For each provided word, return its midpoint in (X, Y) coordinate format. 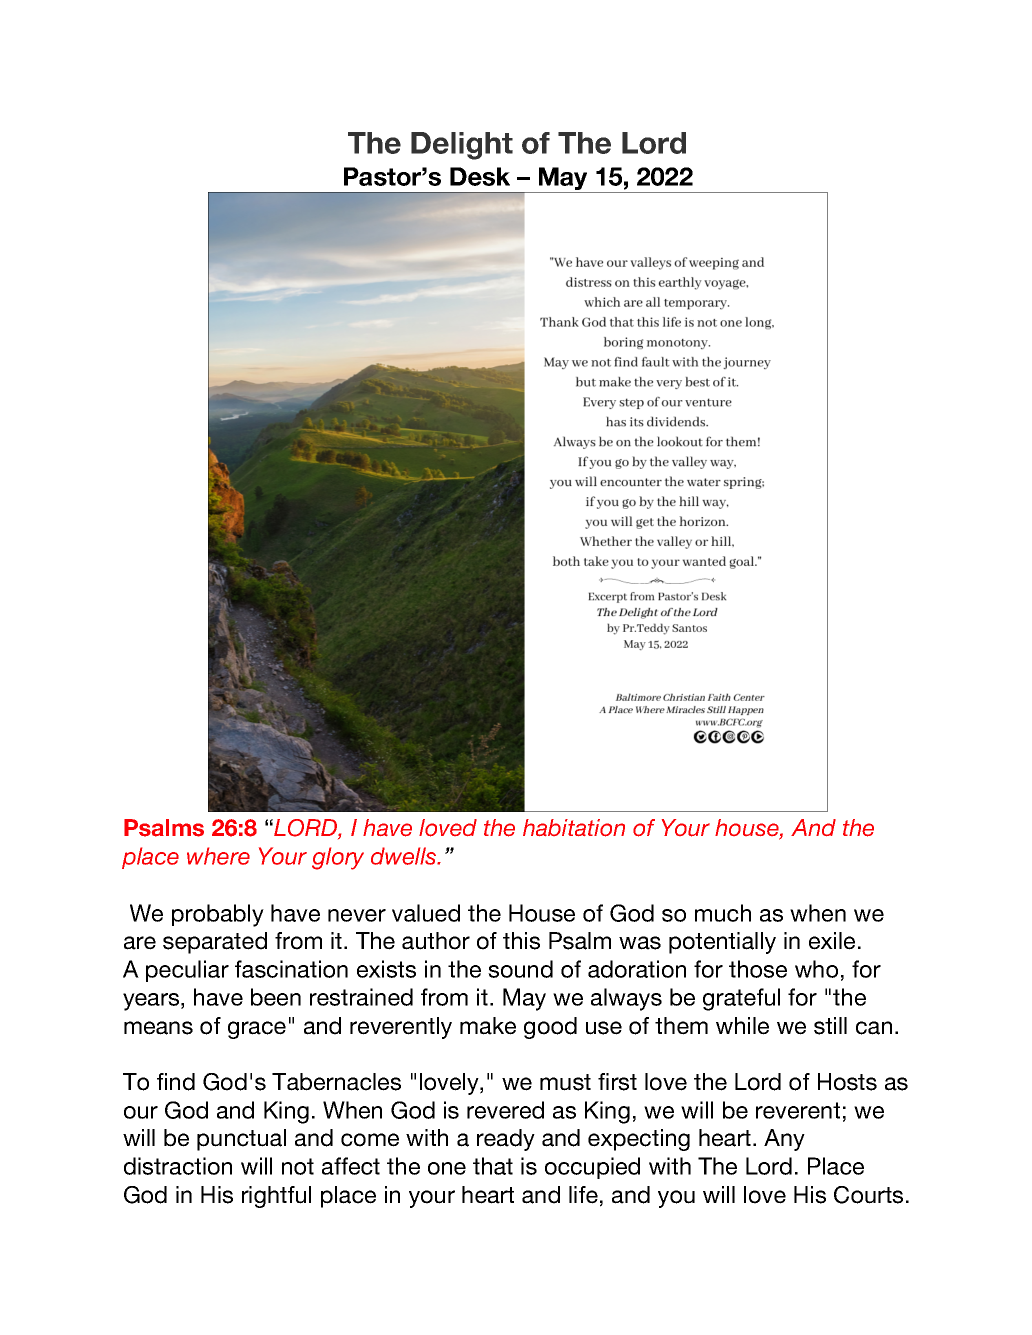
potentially (722, 943)
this (521, 941)
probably (218, 915)
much (723, 913)
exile (832, 941)
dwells (405, 856)
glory (338, 858)
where (218, 856)
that (493, 1166)
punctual (241, 1140)
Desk (480, 176)
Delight (462, 146)
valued (426, 913)
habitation (574, 828)
